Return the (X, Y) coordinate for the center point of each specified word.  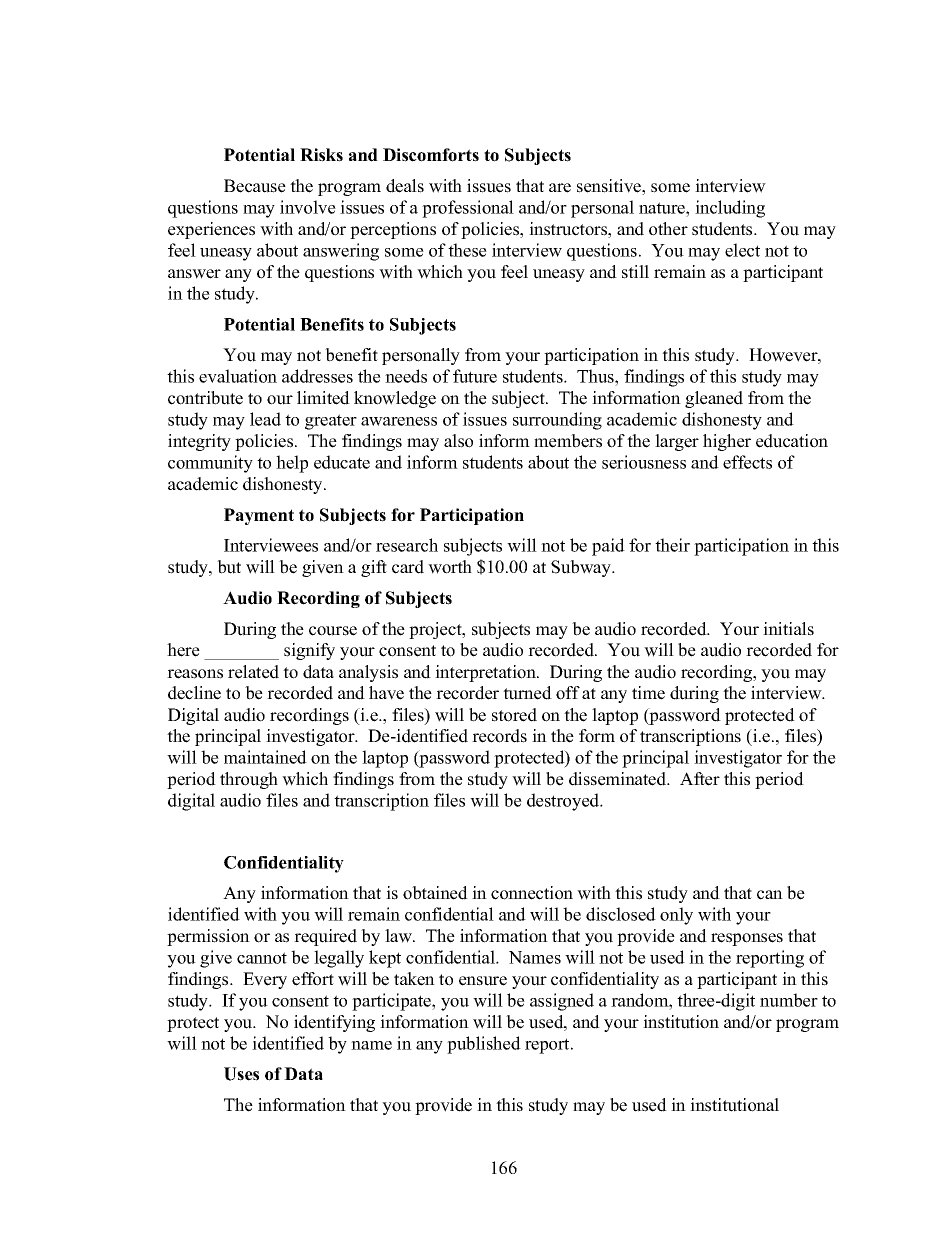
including (730, 209)
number (789, 1000)
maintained (265, 757)
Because (255, 186)
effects (747, 462)
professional (468, 209)
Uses (241, 1074)
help (292, 464)
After (700, 779)
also (458, 441)
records (499, 736)
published (484, 1045)
